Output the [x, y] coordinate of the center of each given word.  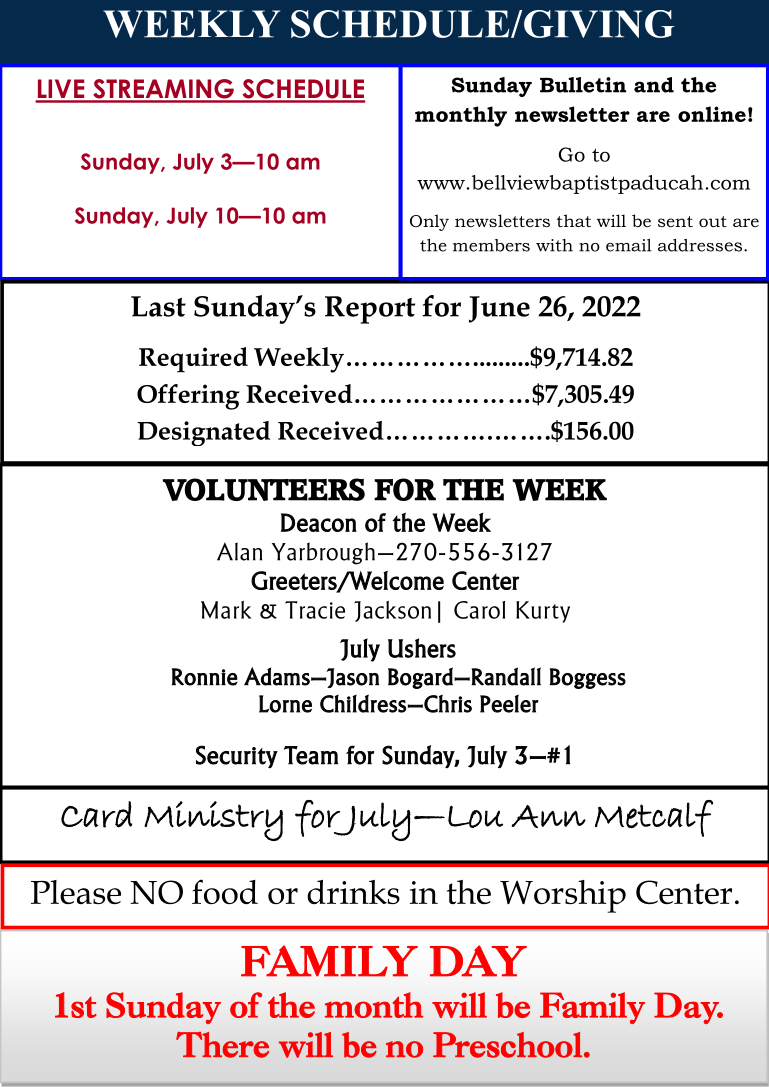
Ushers [422, 648]
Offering [188, 397]
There [222, 1045]
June [499, 309]
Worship [563, 896]
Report [370, 310]
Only [429, 222]
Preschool [507, 1045]
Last [158, 306]
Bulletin [583, 85]
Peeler [509, 703]
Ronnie [205, 677]
